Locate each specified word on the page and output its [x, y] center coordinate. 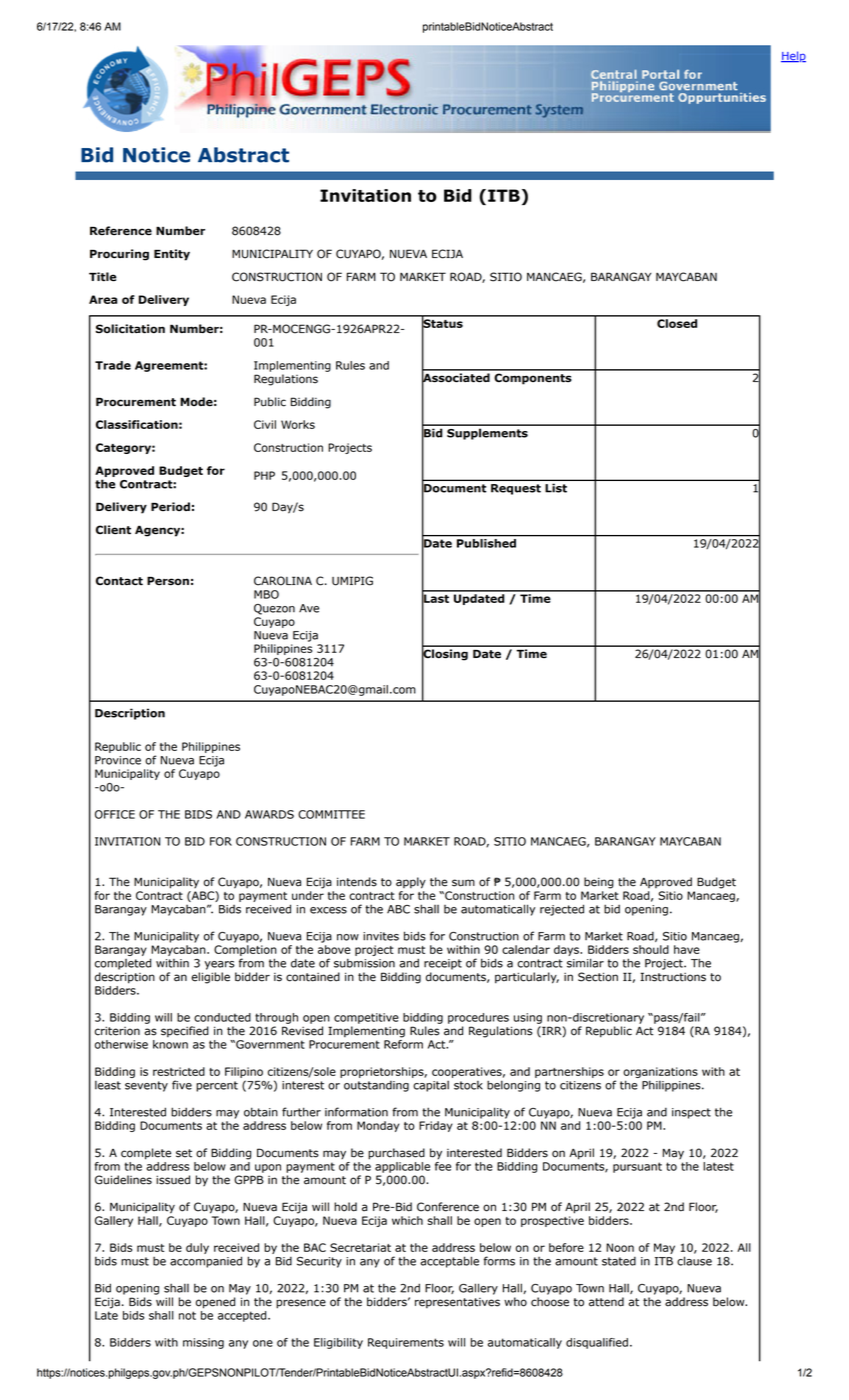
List [556, 488]
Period [170, 506]
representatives [457, 1303]
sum [463, 883]
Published [486, 543]
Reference [121, 231]
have [687, 949]
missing [203, 1343]
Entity [172, 255]
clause [694, 1261]
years [220, 965]
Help [793, 56]
